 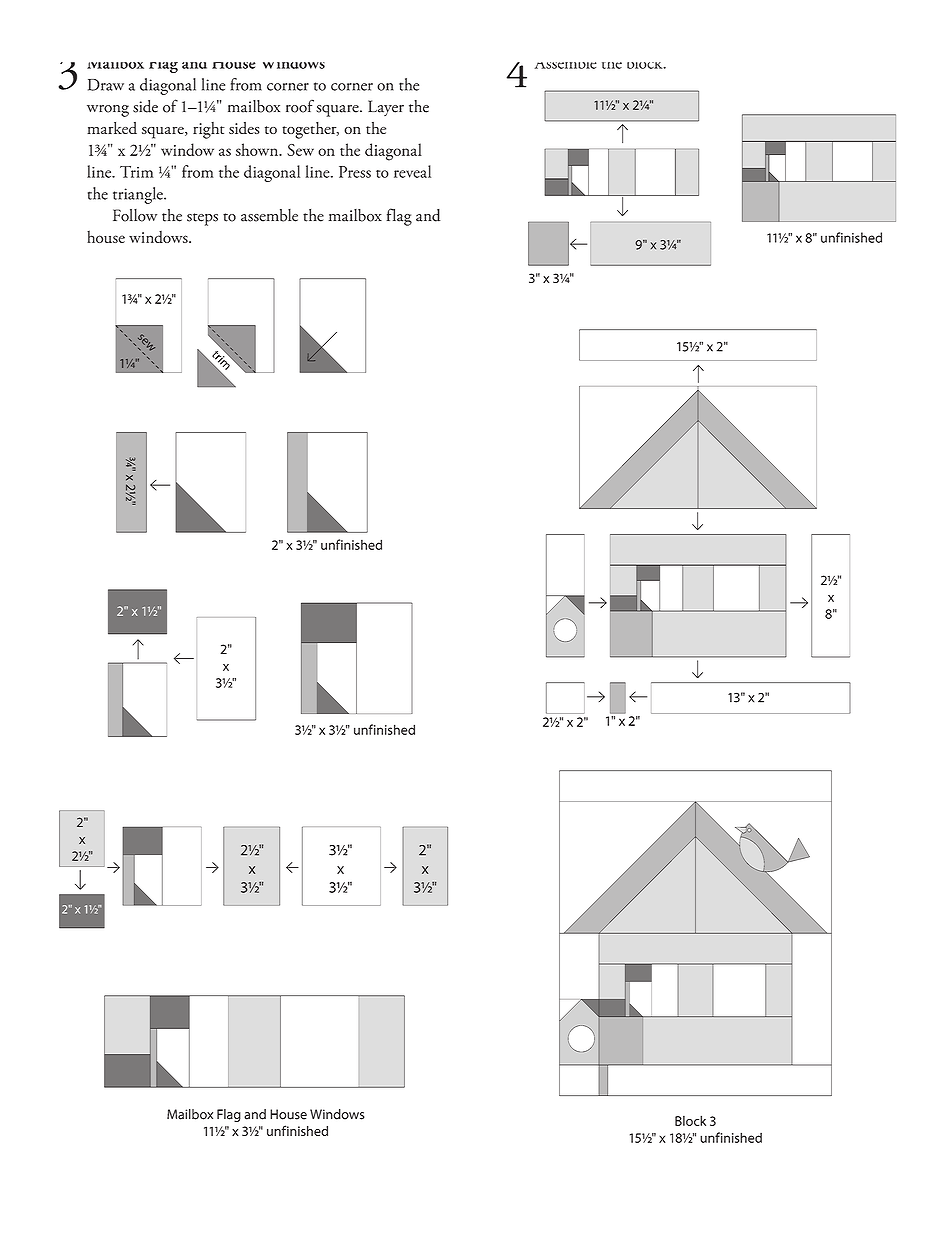 What do you see at coordinates (386, 108) in the screenshot?
I see `Layer` at bounding box center [386, 108].
